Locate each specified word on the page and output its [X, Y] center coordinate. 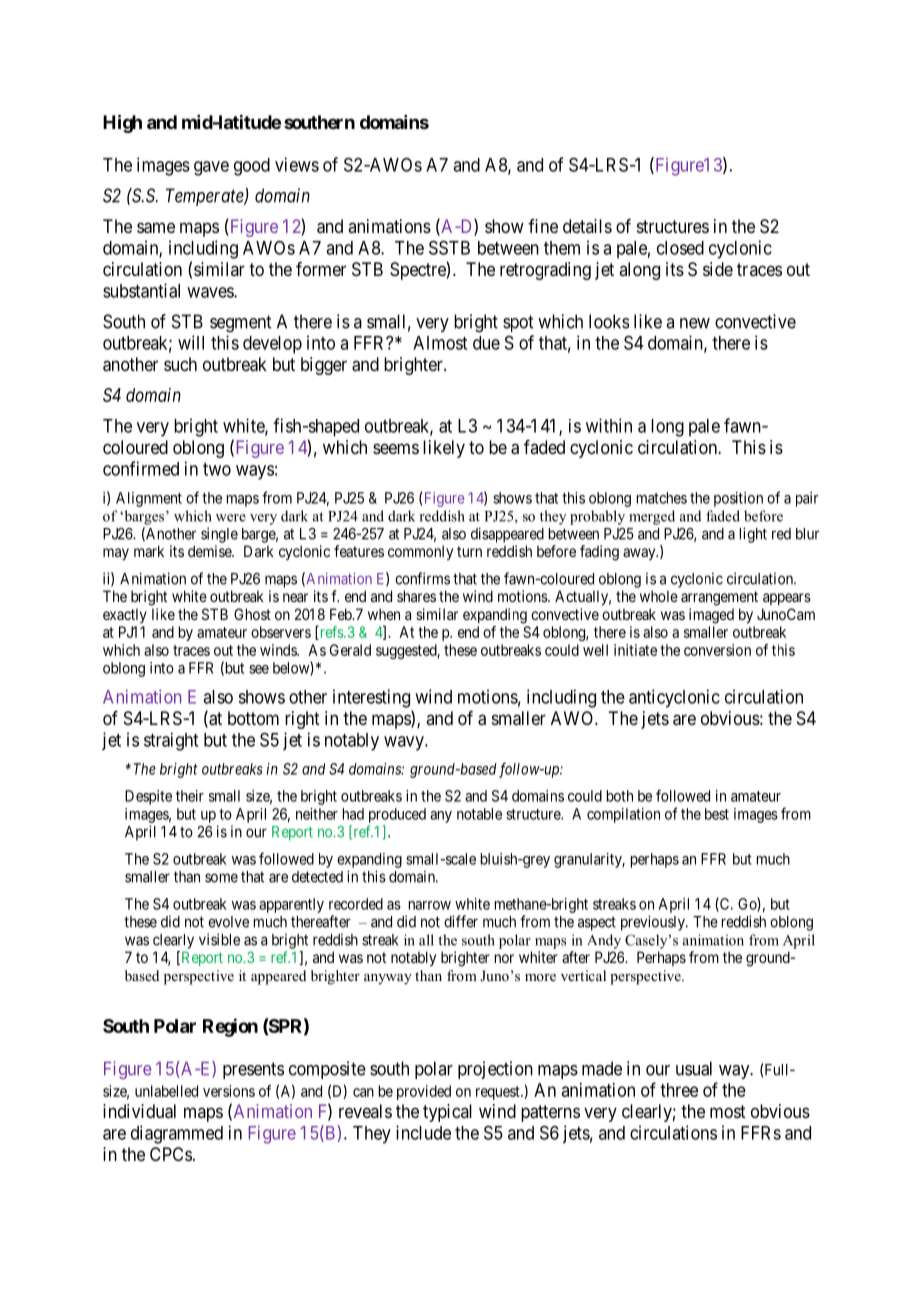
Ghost [252, 614]
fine [543, 226]
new [695, 323]
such [180, 364]
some [221, 878]
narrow [430, 905]
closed [680, 248]
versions [229, 1091]
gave [211, 168]
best [717, 814]
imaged [711, 616]
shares [416, 596]
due [486, 343]
